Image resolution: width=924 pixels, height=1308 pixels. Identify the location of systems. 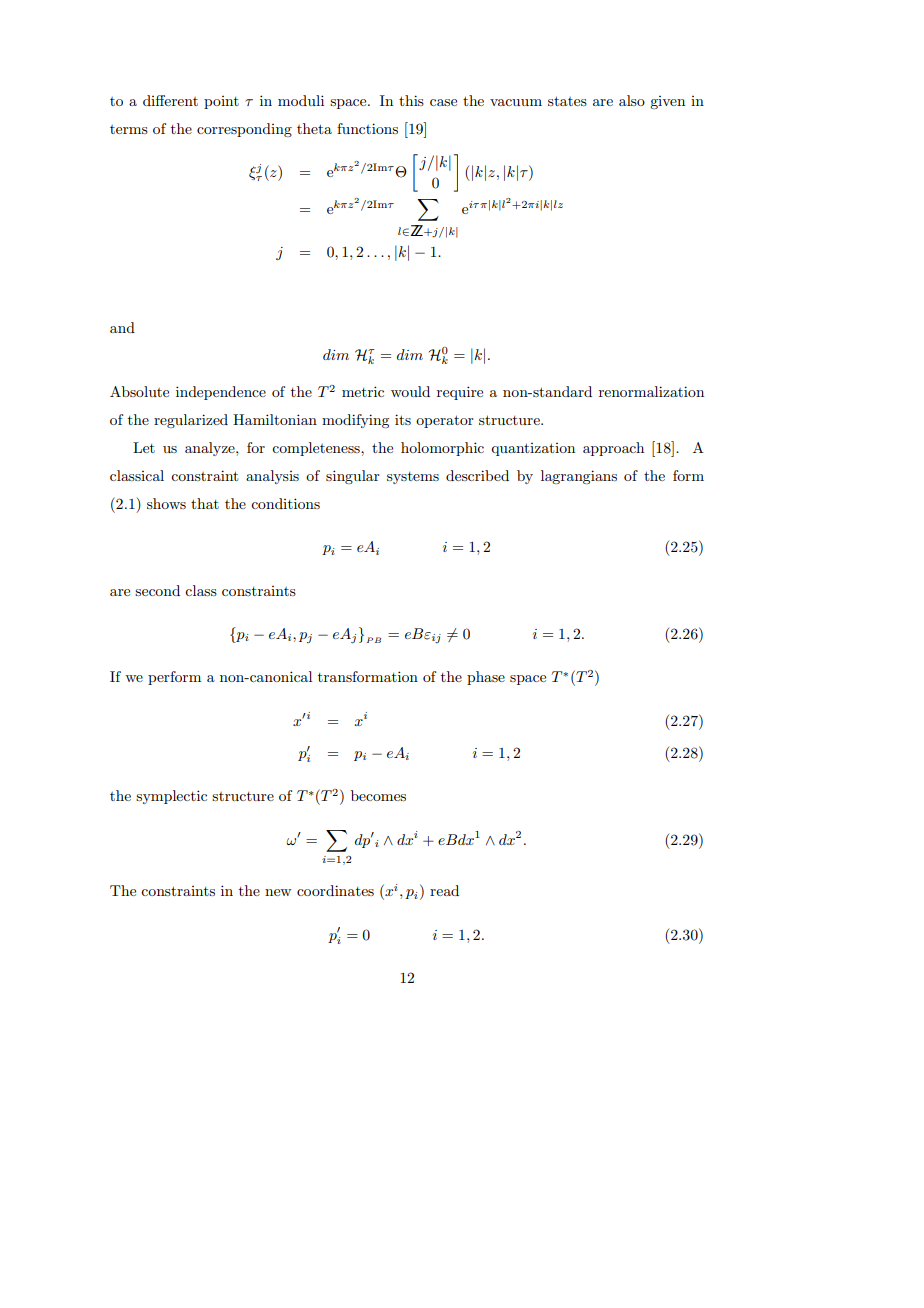
(413, 478).
